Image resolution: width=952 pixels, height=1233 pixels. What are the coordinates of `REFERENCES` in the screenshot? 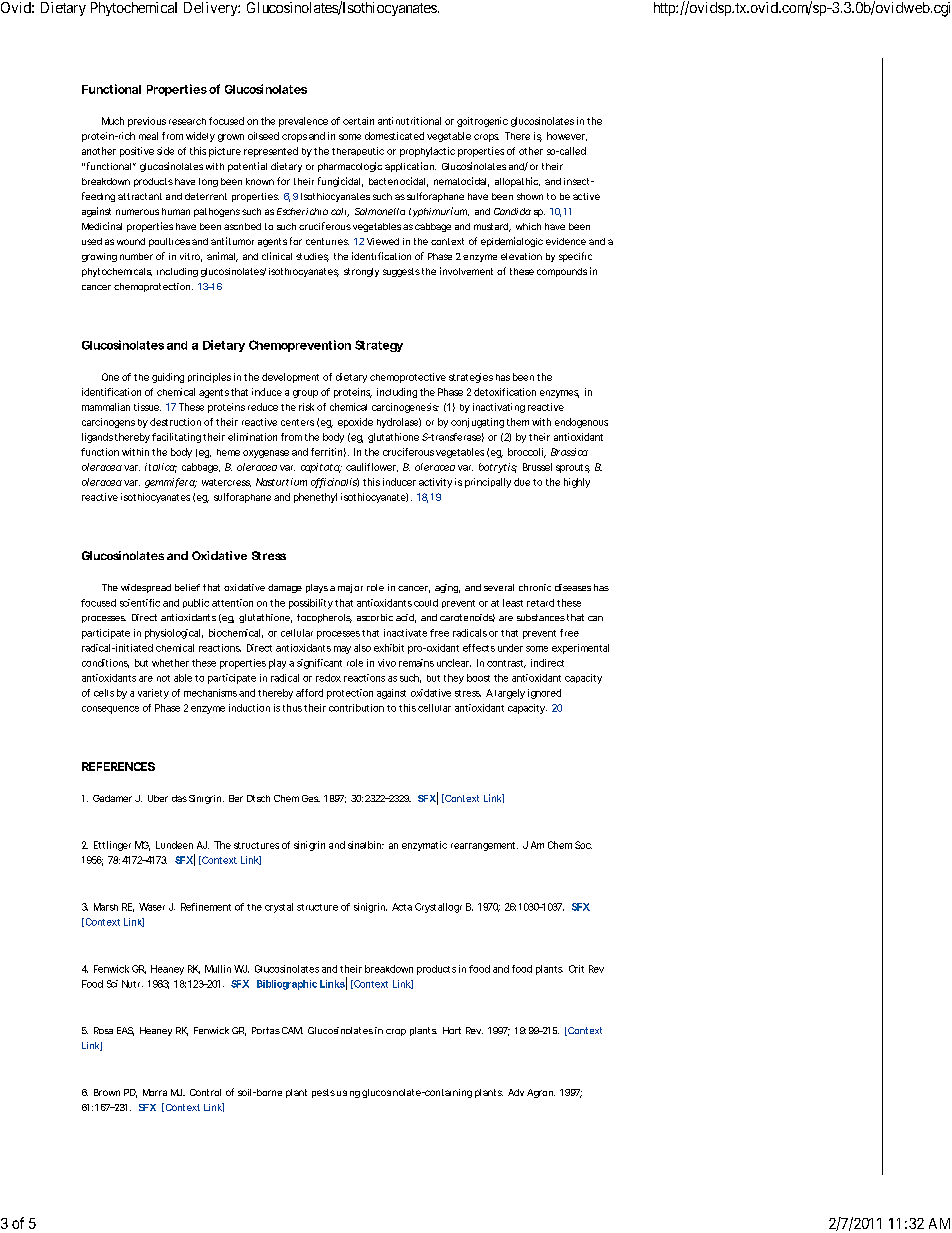 It's located at (118, 766).
